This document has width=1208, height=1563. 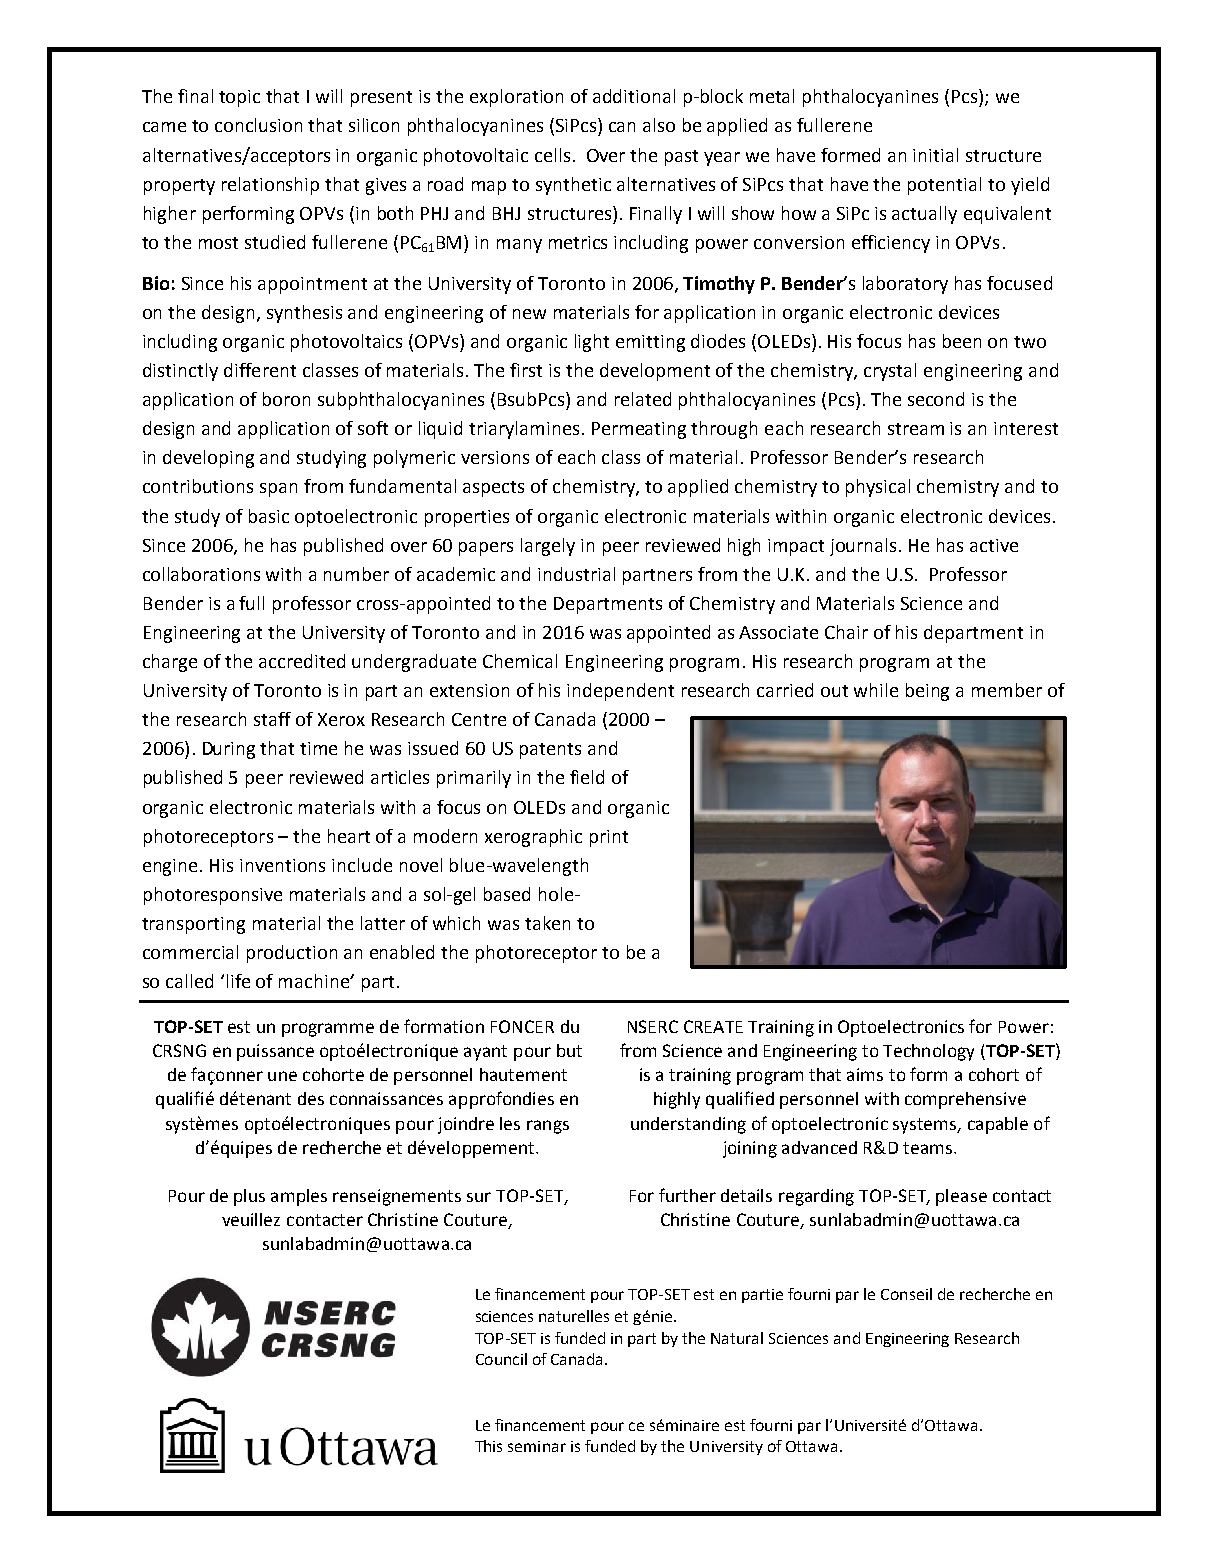 I want to click on Conseil, so click(x=906, y=1294).
